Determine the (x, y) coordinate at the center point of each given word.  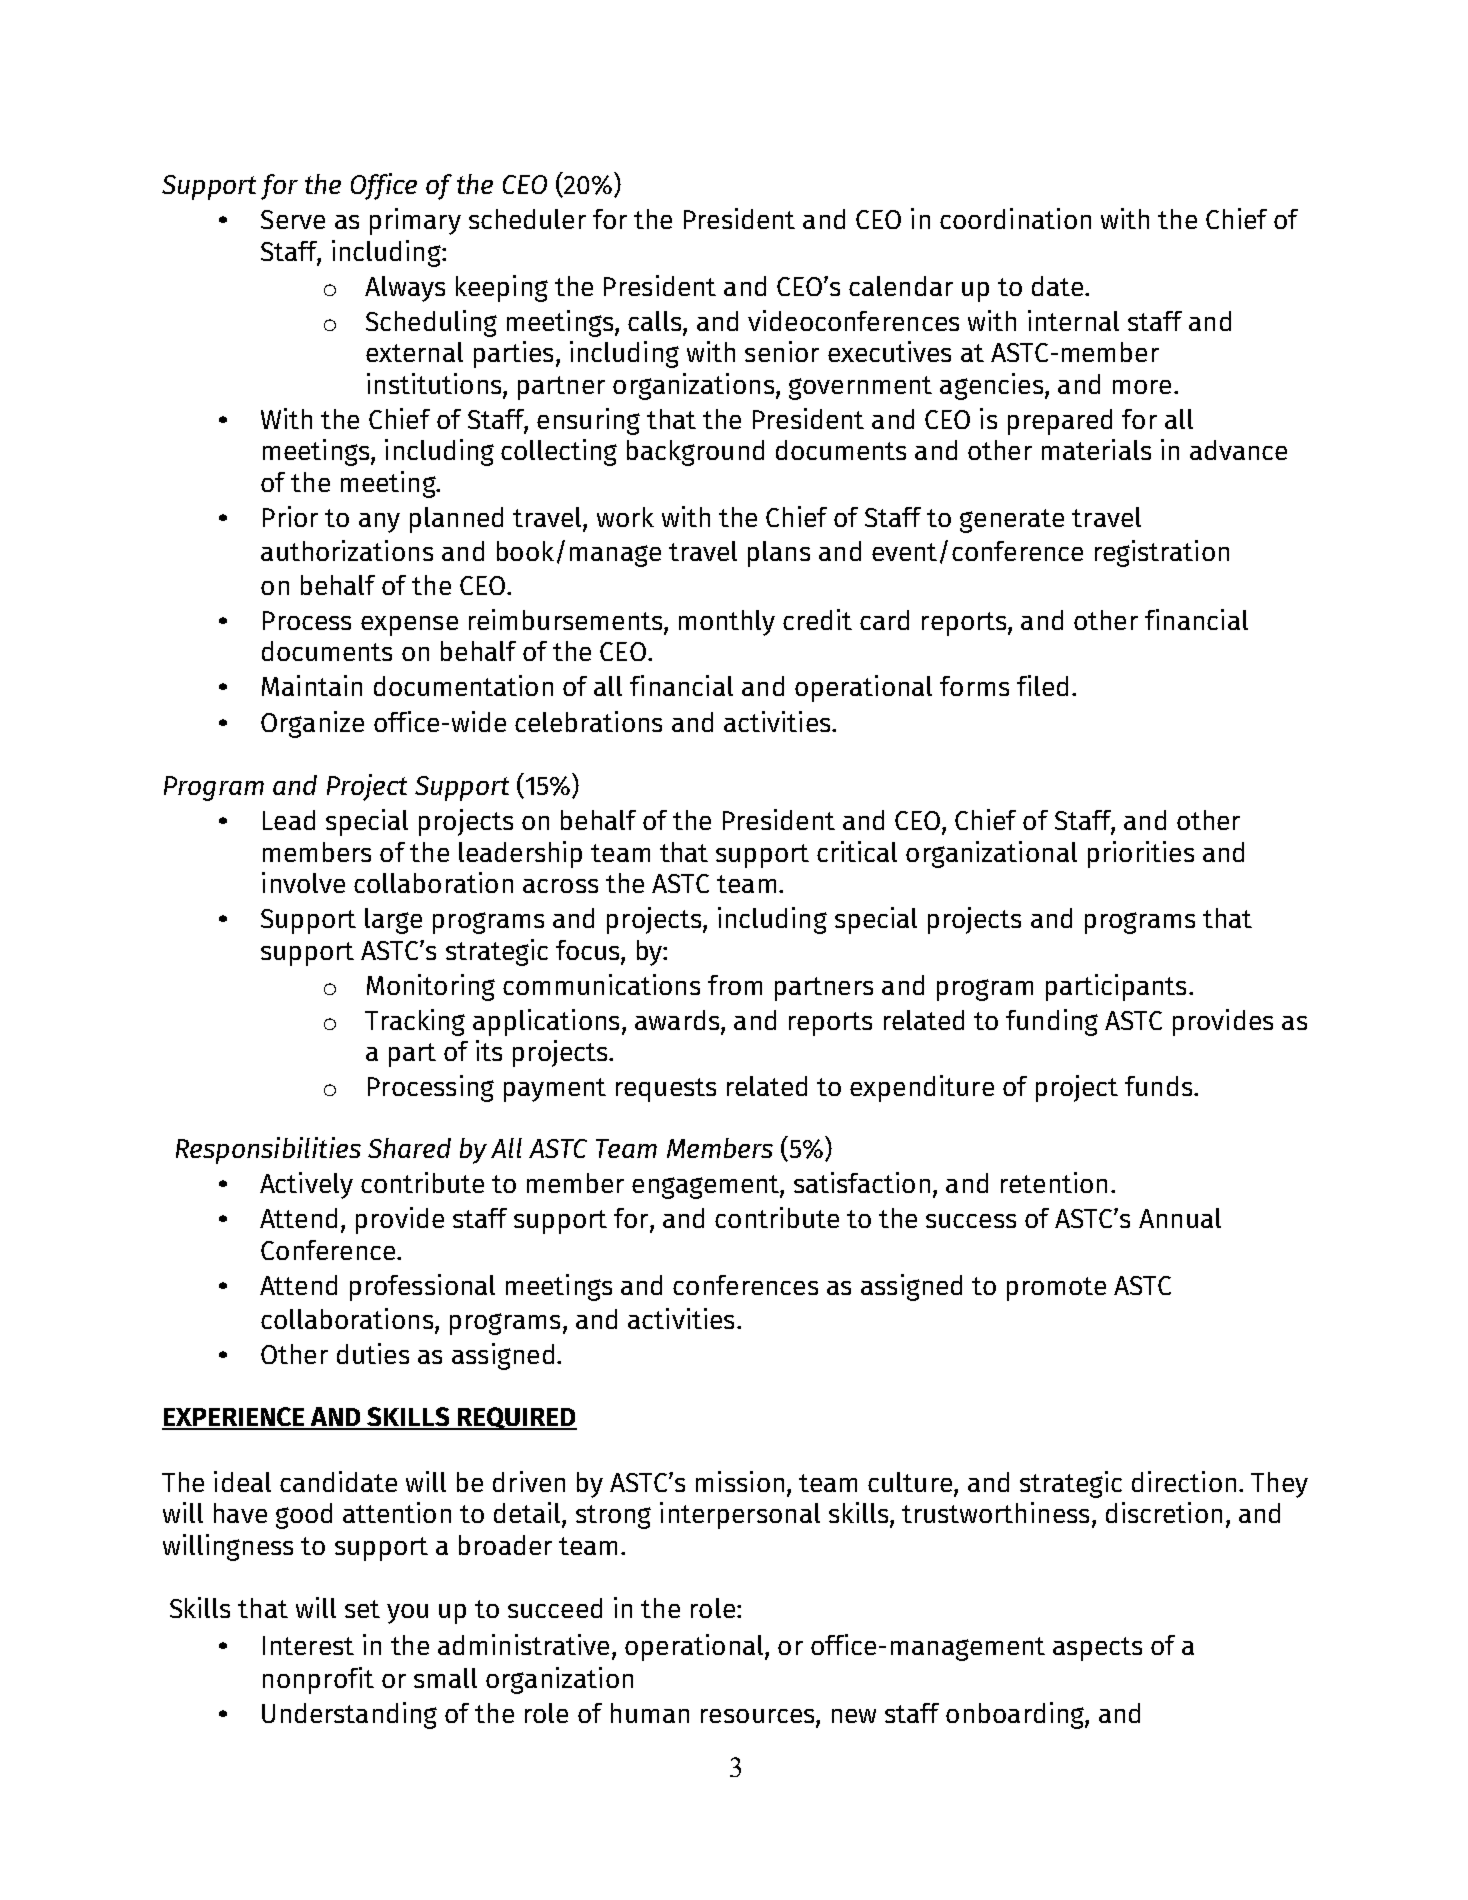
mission (740, 1481)
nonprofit (318, 1680)
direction (1184, 1481)
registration (1162, 553)
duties (373, 1353)
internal (1073, 320)
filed (1042, 685)
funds (1160, 1086)
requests (666, 1090)
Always (405, 289)
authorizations (347, 550)
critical (857, 851)
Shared (409, 1148)
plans (779, 554)
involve (303, 882)
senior (782, 351)
